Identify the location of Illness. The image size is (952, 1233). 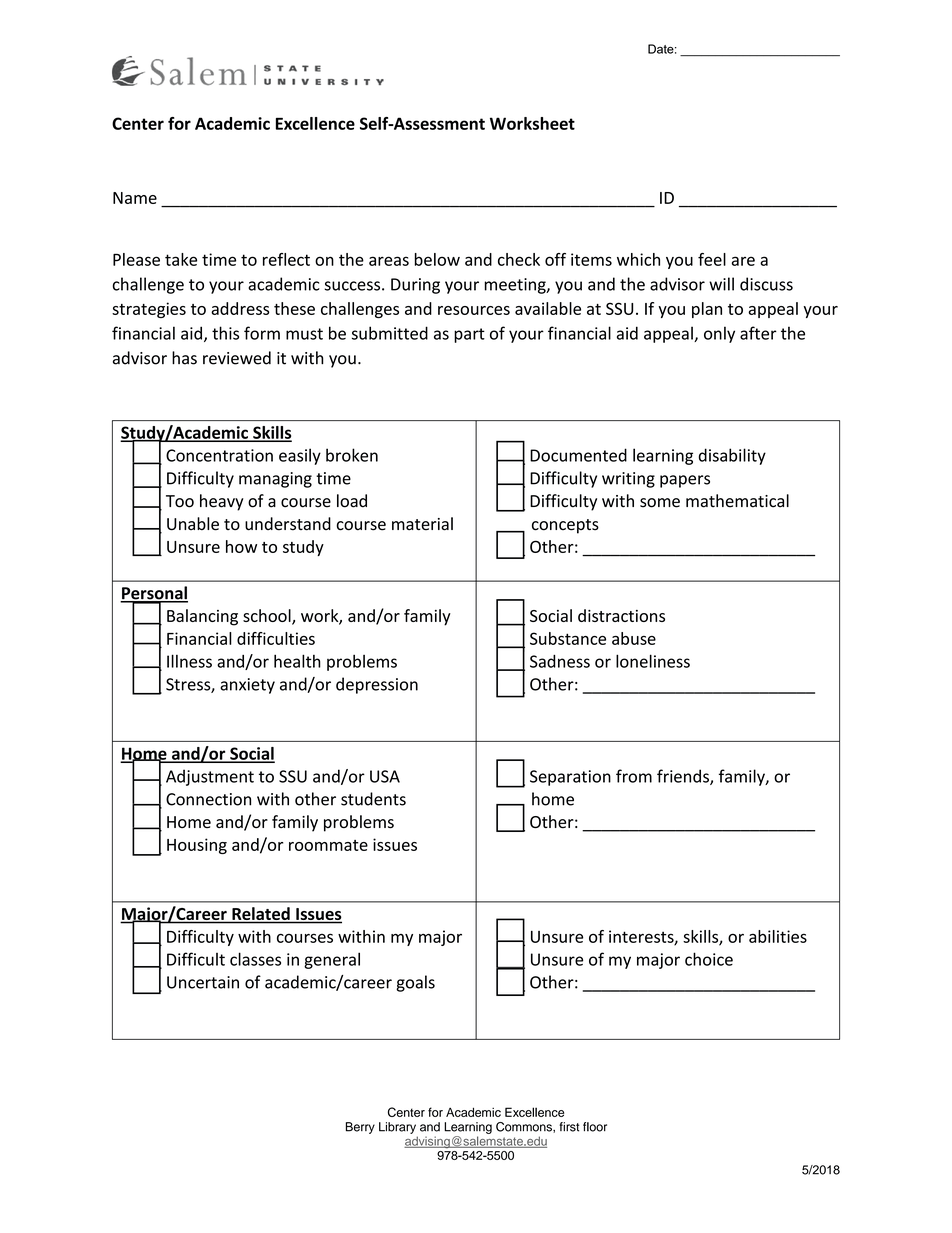
(189, 661).
